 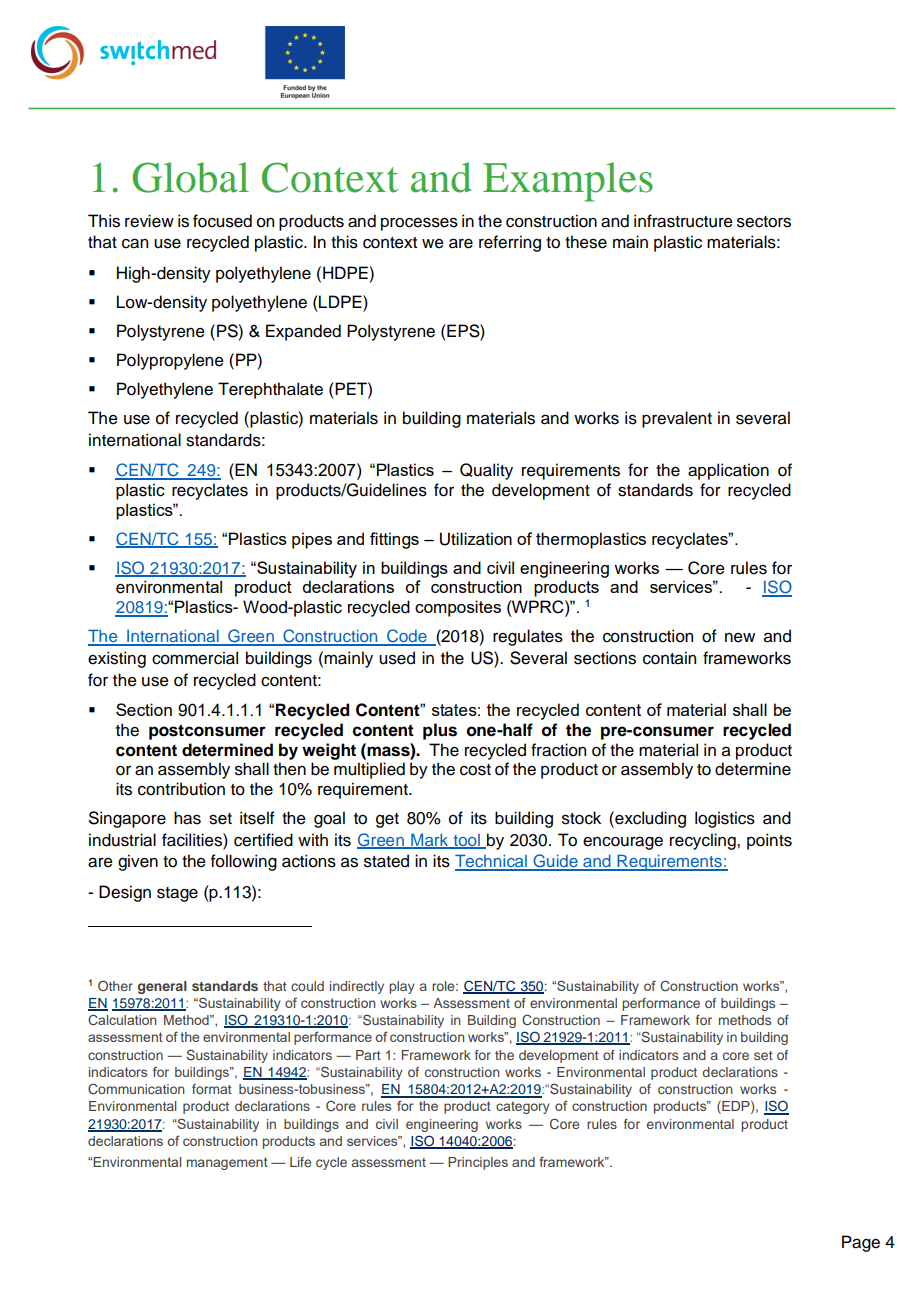 I want to click on management, so click(x=227, y=1163).
